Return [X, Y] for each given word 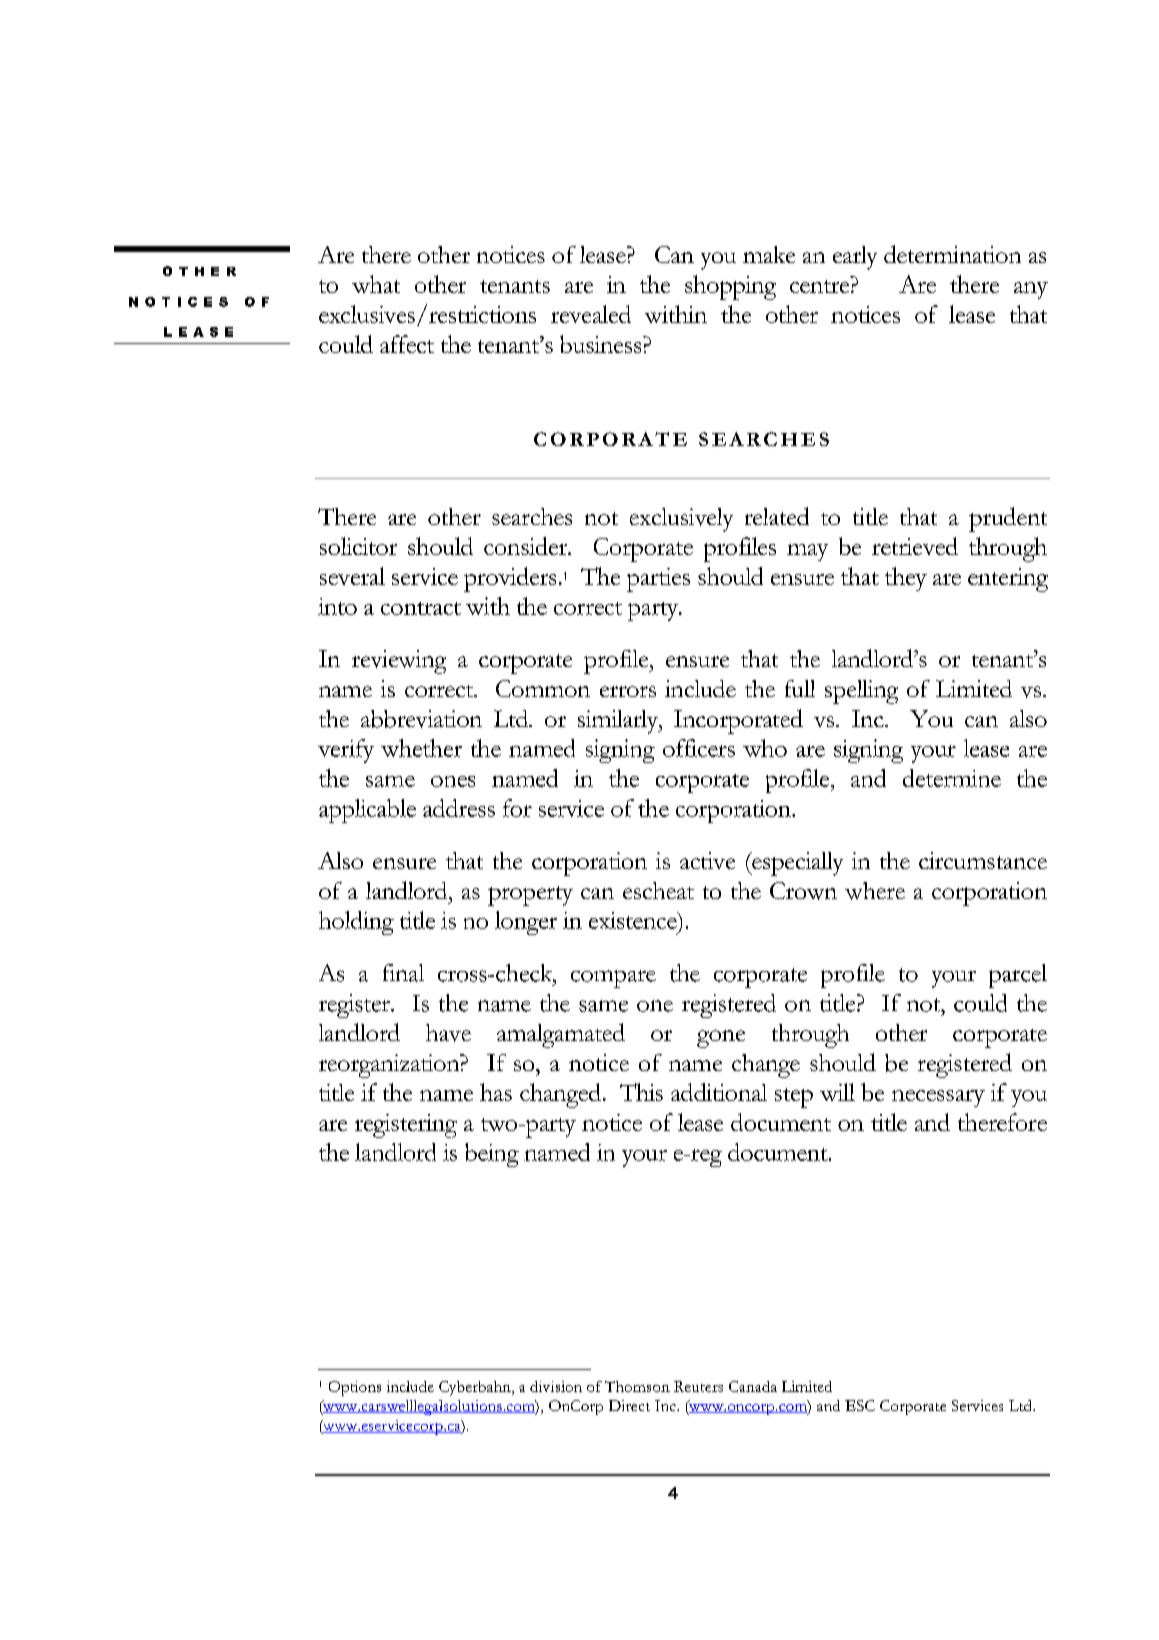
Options [355, 1388]
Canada [753, 1386]
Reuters [698, 1386]
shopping [730, 287]
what [376, 284]
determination [952, 254]
